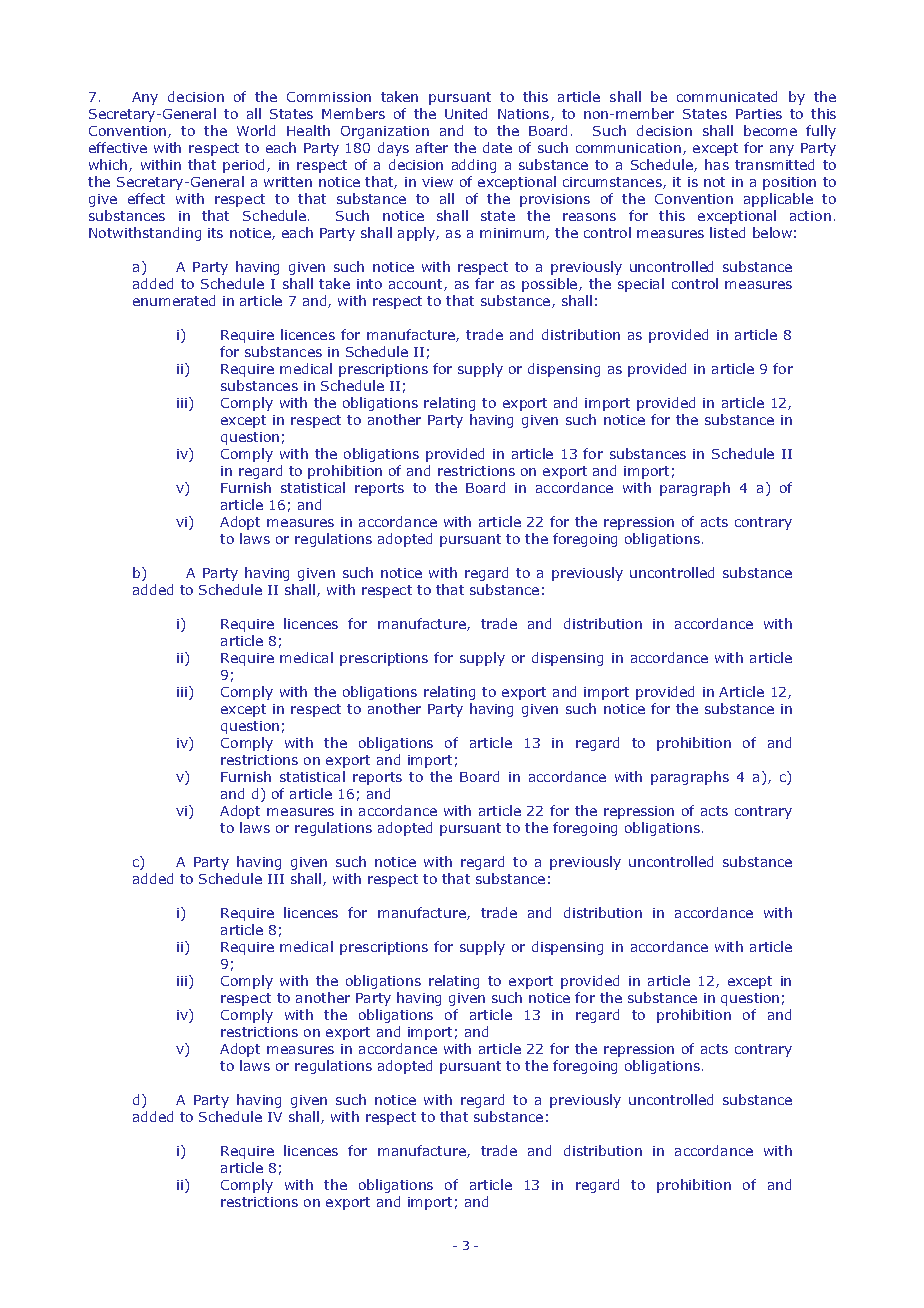 Image resolution: width=924 pixels, height=1308 pixels. What do you see at coordinates (466, 113) in the page?
I see `United` at bounding box center [466, 113].
